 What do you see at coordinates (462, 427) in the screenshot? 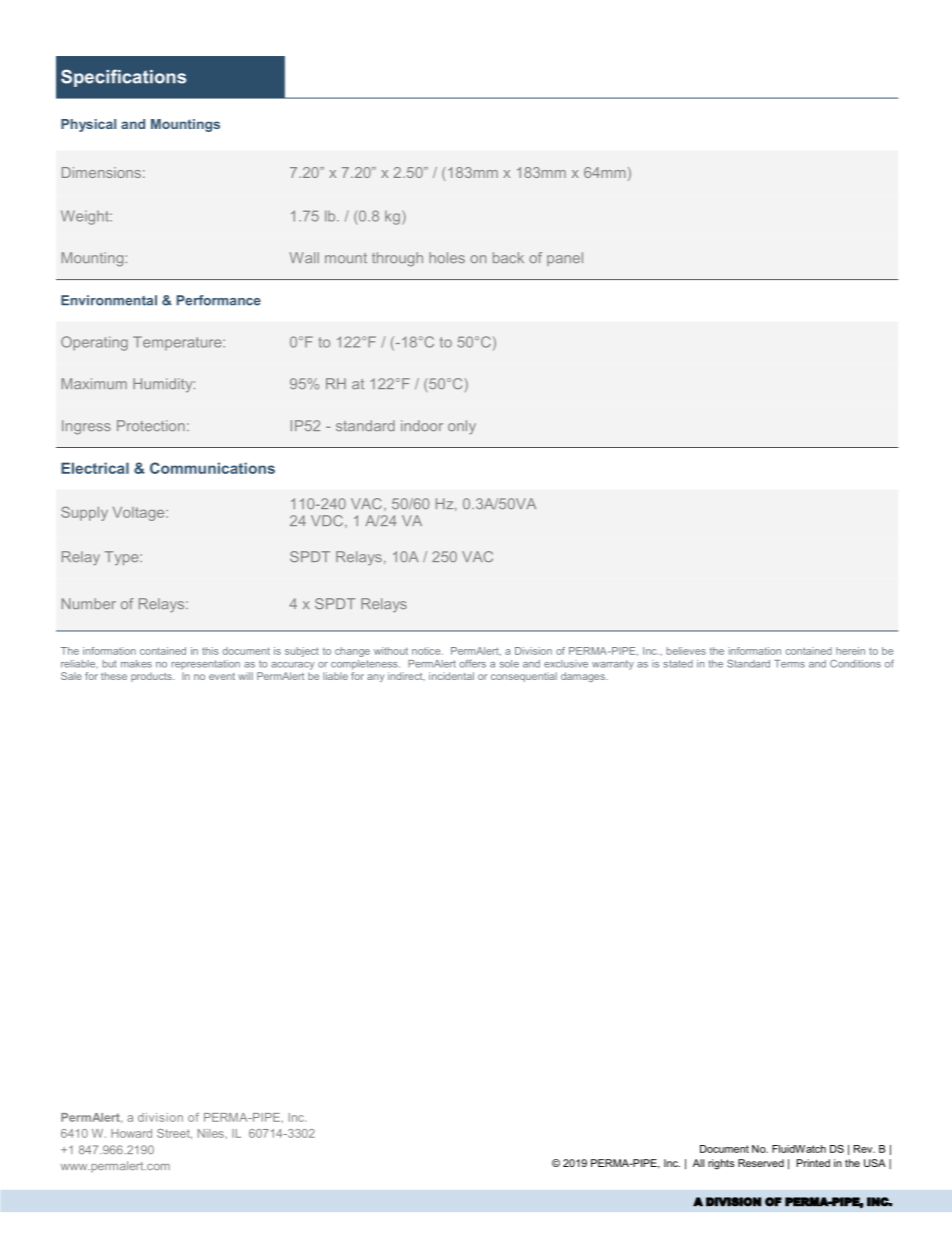
I see `only` at bounding box center [462, 427].
